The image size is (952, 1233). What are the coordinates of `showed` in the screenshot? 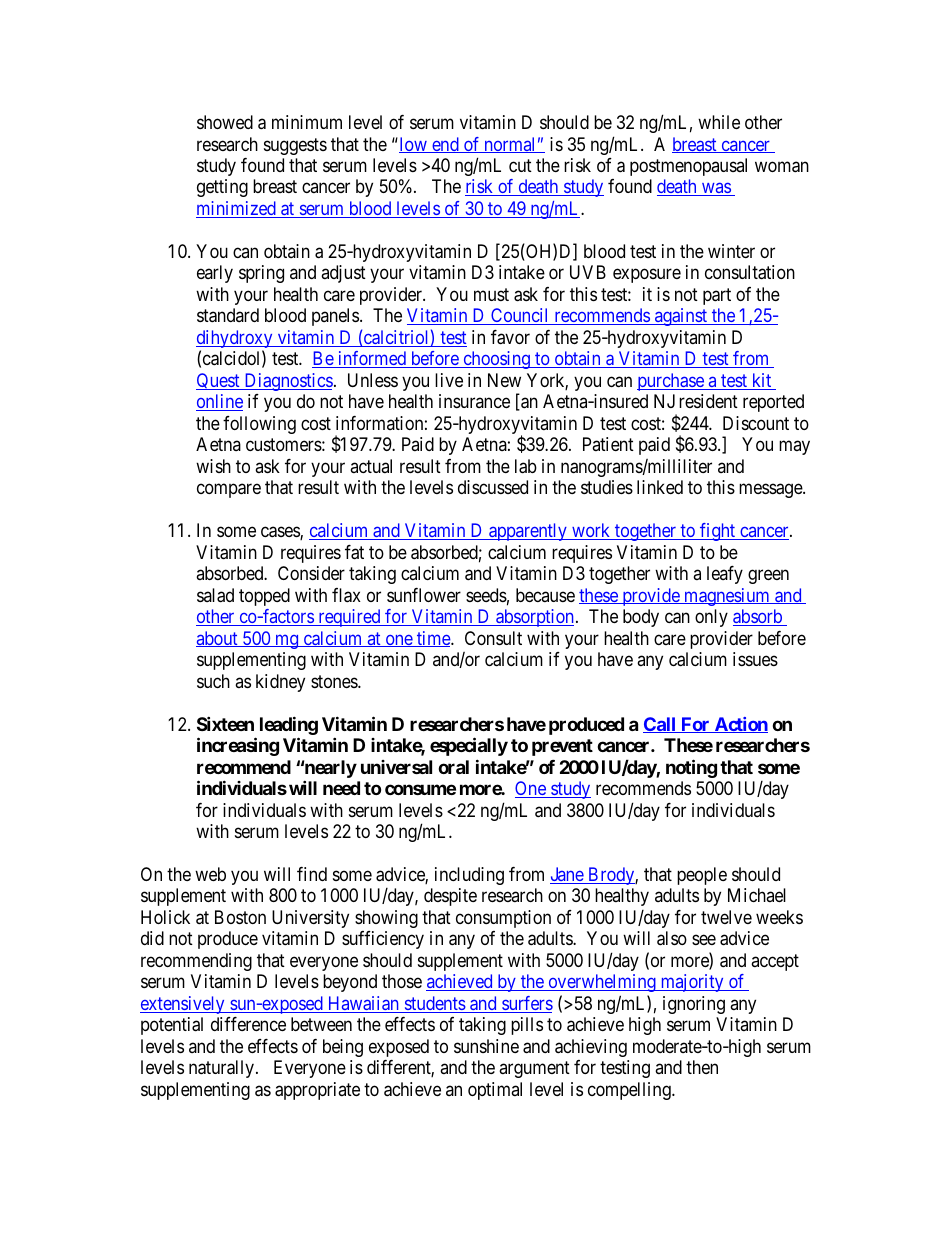 It's located at (225, 122).
